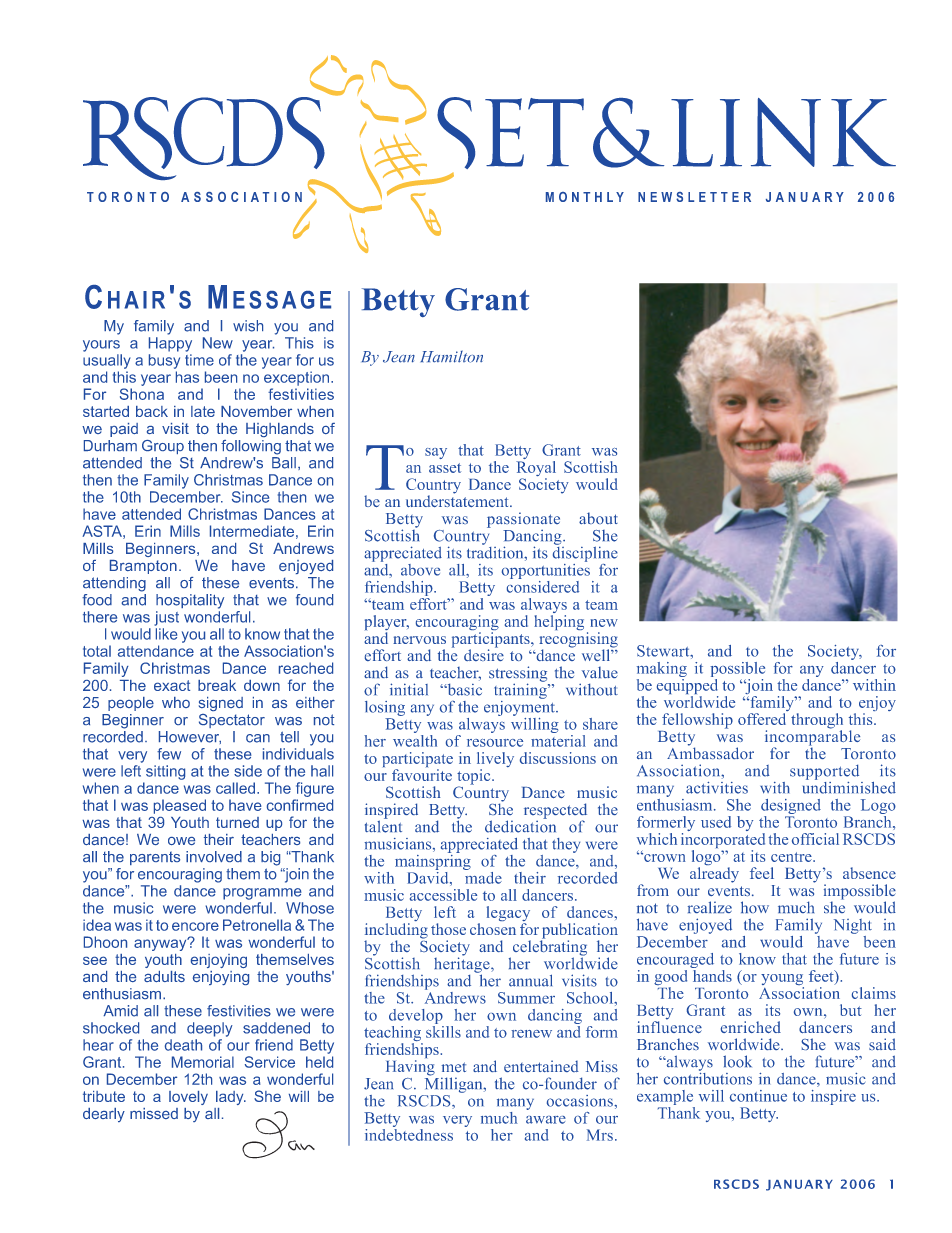 The image size is (952, 1233). Describe the element at coordinates (199, 360) in the screenshot. I see `time` at that location.
